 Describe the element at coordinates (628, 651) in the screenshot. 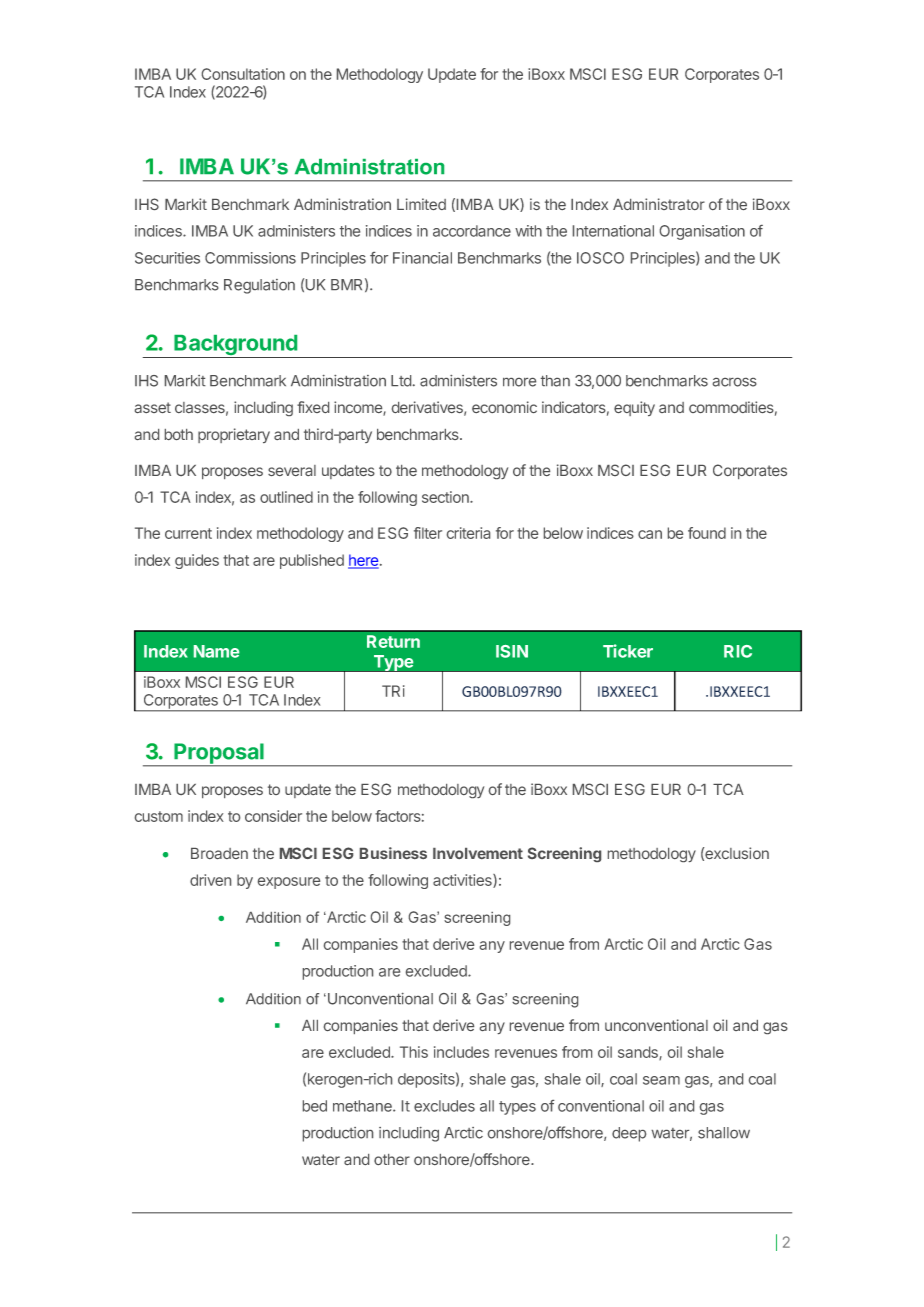

I see `Ticker` at that location.
